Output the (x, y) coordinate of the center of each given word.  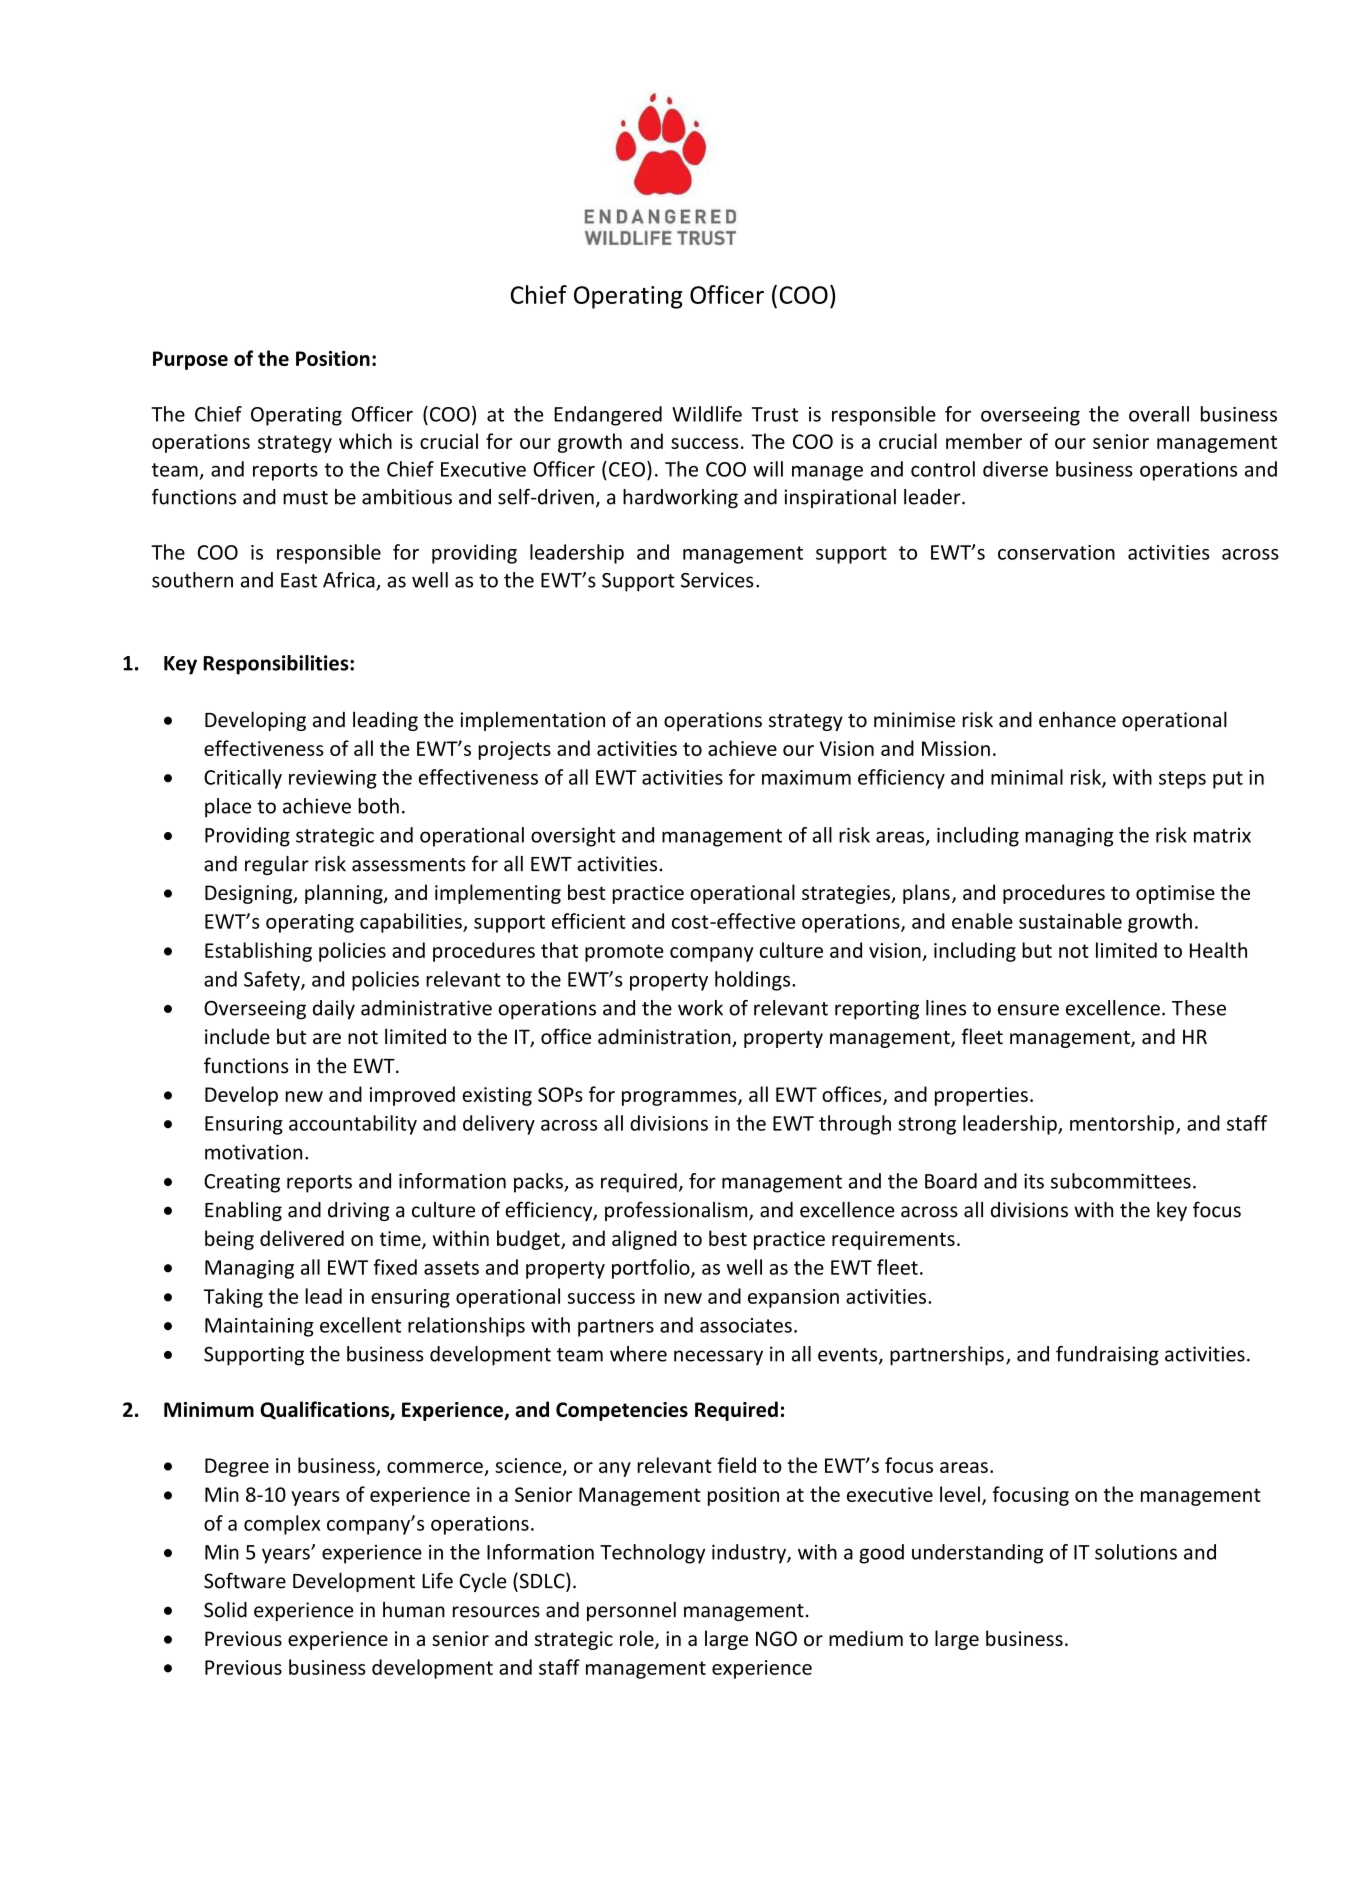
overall (1159, 414)
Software (245, 1580)
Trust (775, 414)
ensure (1028, 1010)
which (365, 441)
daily (334, 1010)
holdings (754, 981)
